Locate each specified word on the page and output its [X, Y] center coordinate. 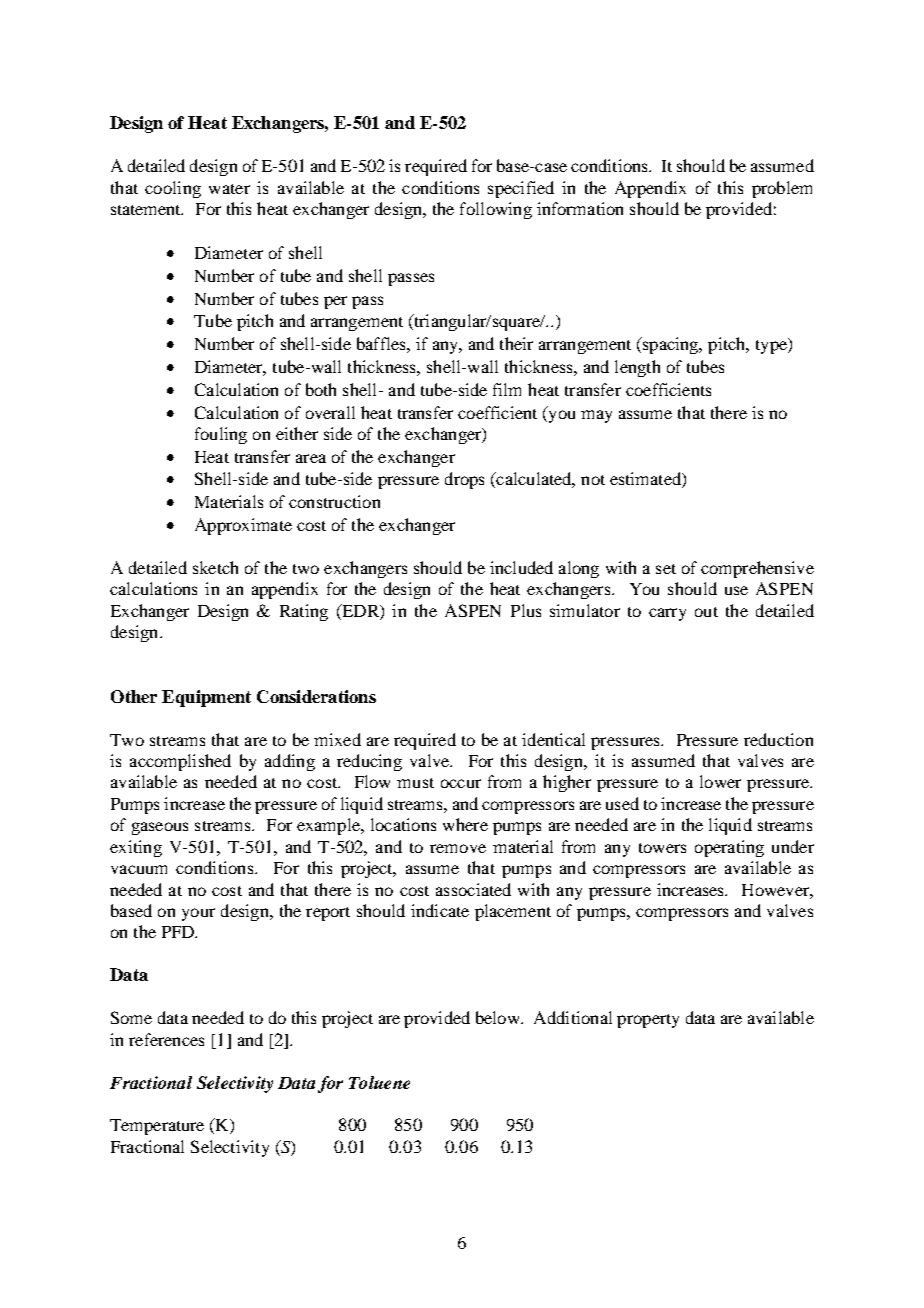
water [229, 189]
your [198, 914]
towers [662, 848]
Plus [526, 610]
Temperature [157, 1127]
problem [782, 189]
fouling [221, 435]
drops [464, 480]
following [496, 210]
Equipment [206, 698]
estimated [646, 480]
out [706, 612]
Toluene [379, 1082]
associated [473, 889]
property [648, 1021]
